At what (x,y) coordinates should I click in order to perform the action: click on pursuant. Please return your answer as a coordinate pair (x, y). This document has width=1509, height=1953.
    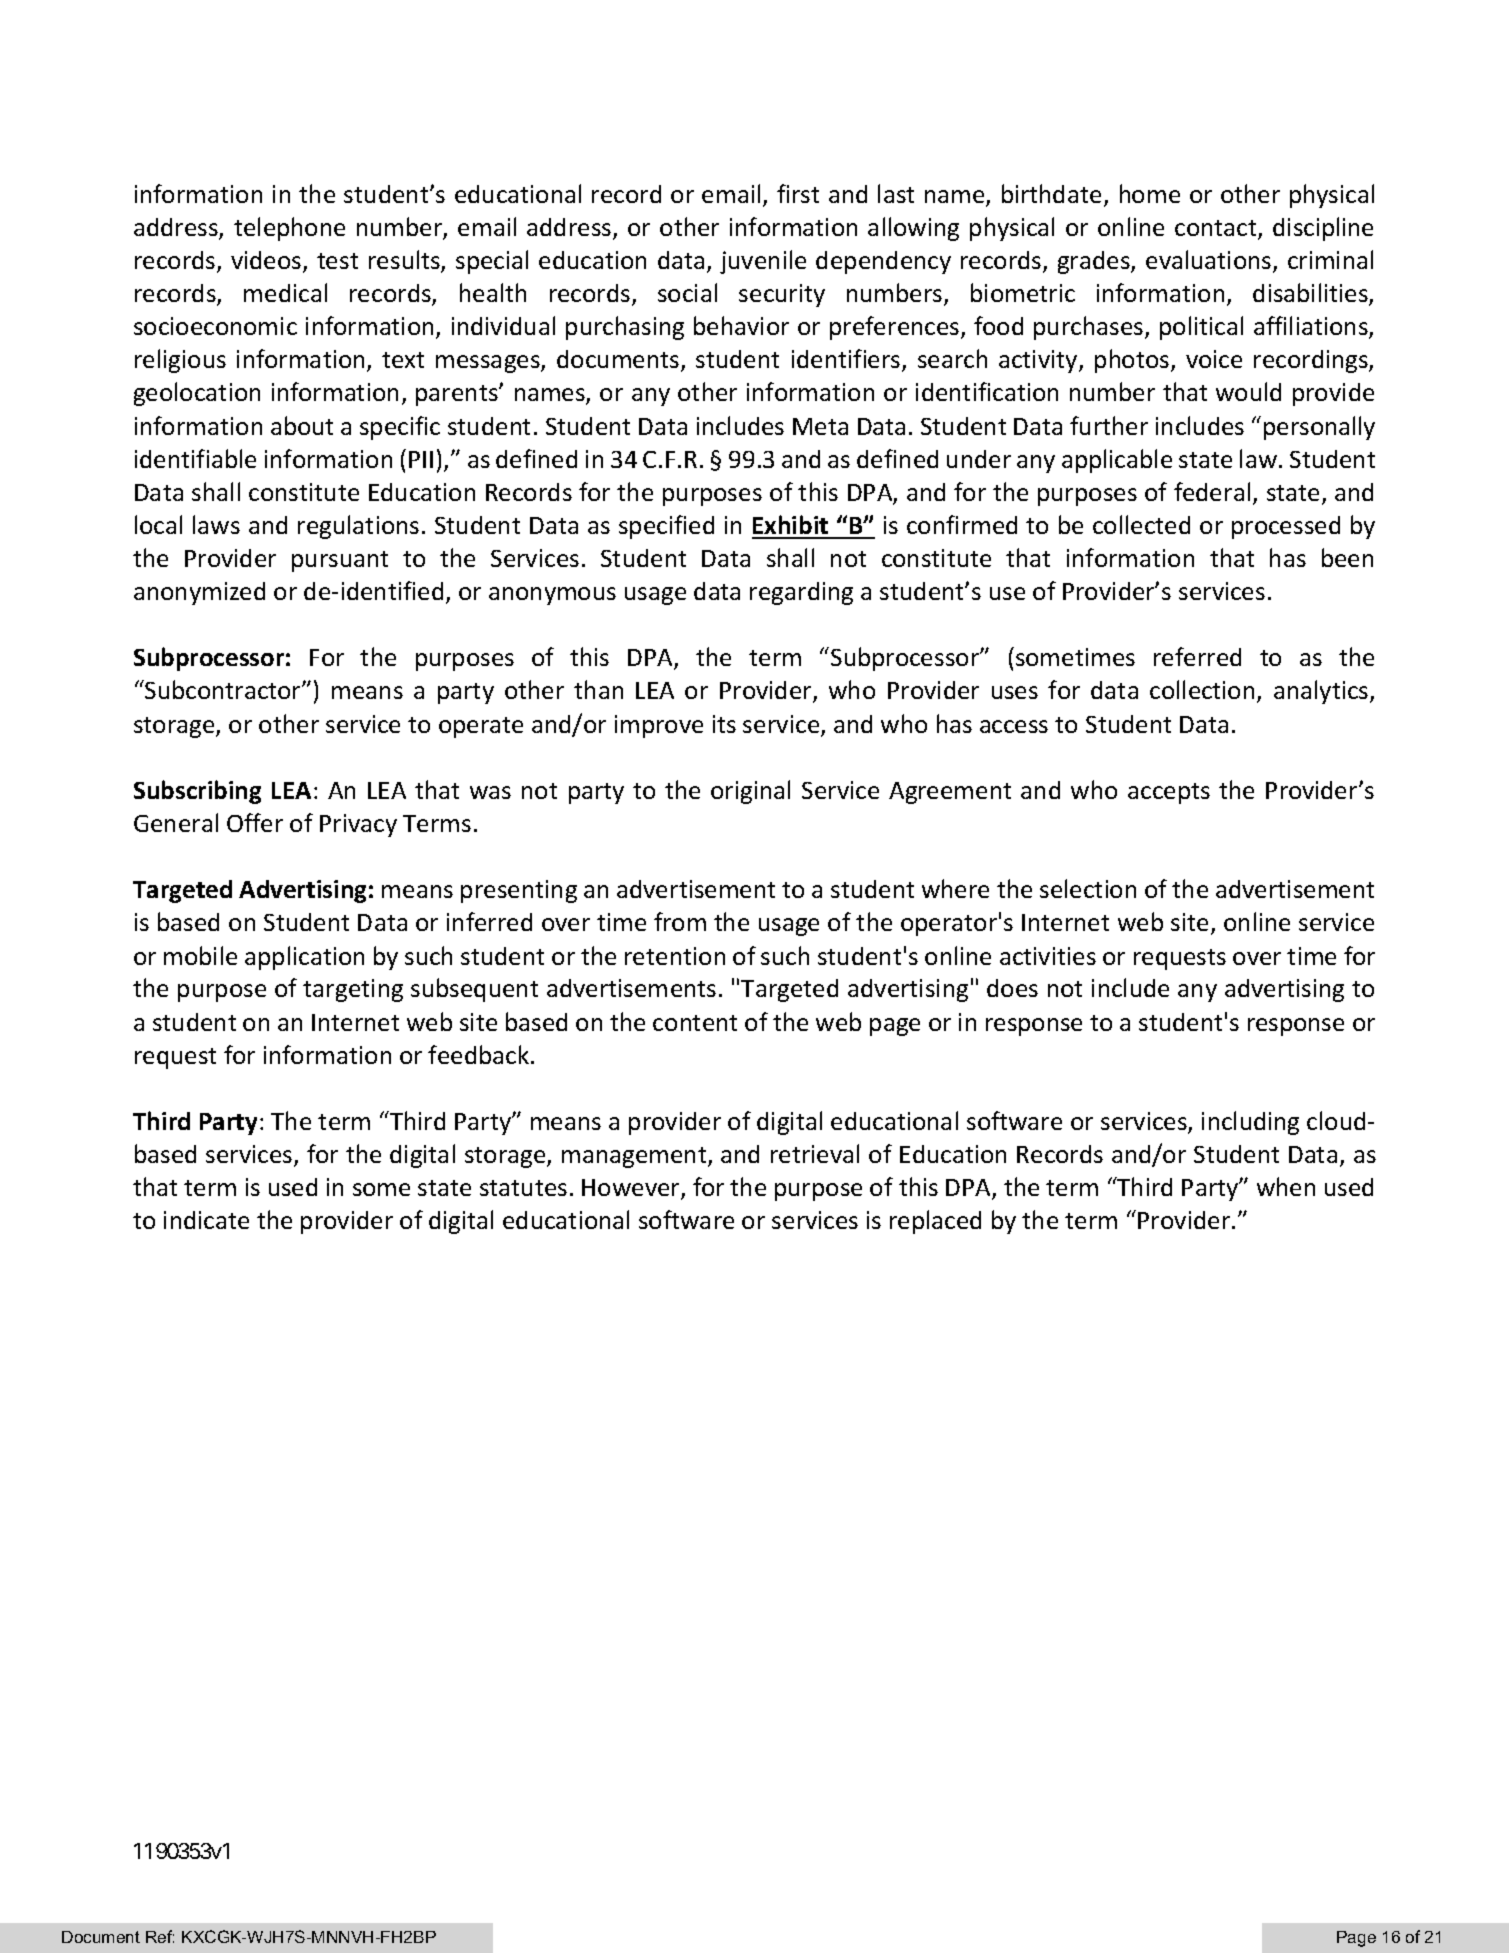
    Looking at the image, I should click on (340, 561).
